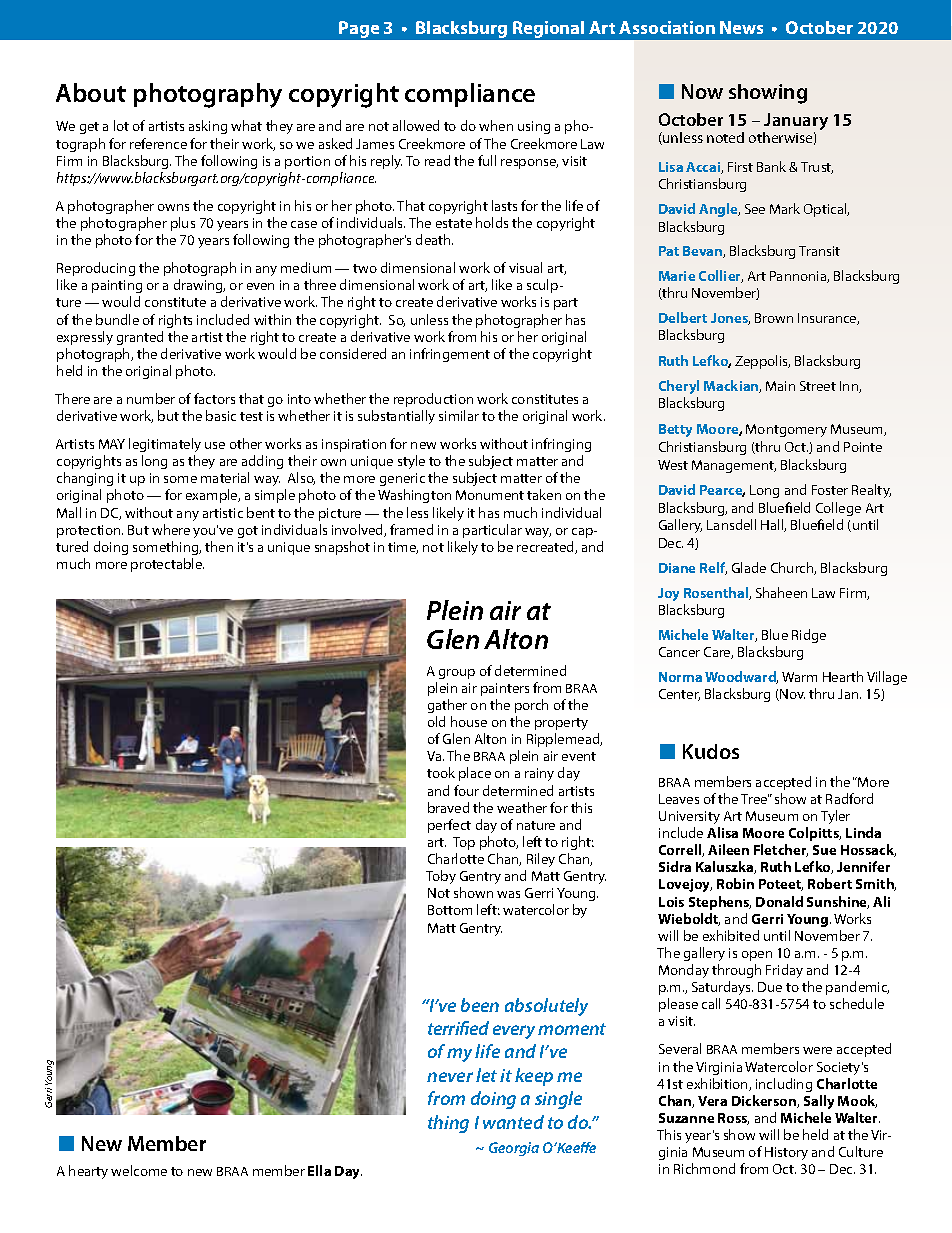 The width and height of the document is (952, 1233). What do you see at coordinates (490, 495) in the document?
I see `Monument` at bounding box center [490, 495].
